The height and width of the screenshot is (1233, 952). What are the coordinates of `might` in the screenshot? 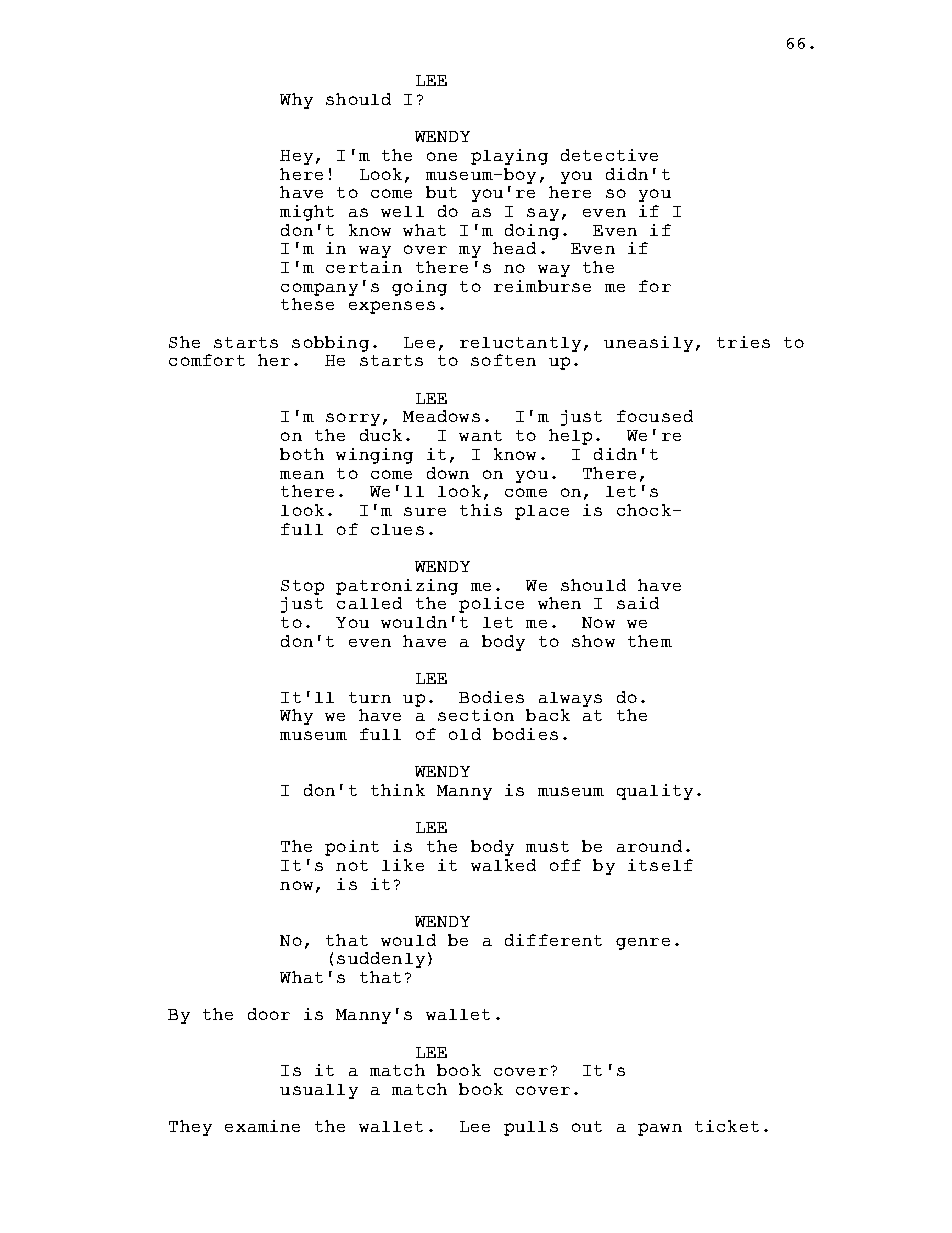 It's located at (307, 213).
